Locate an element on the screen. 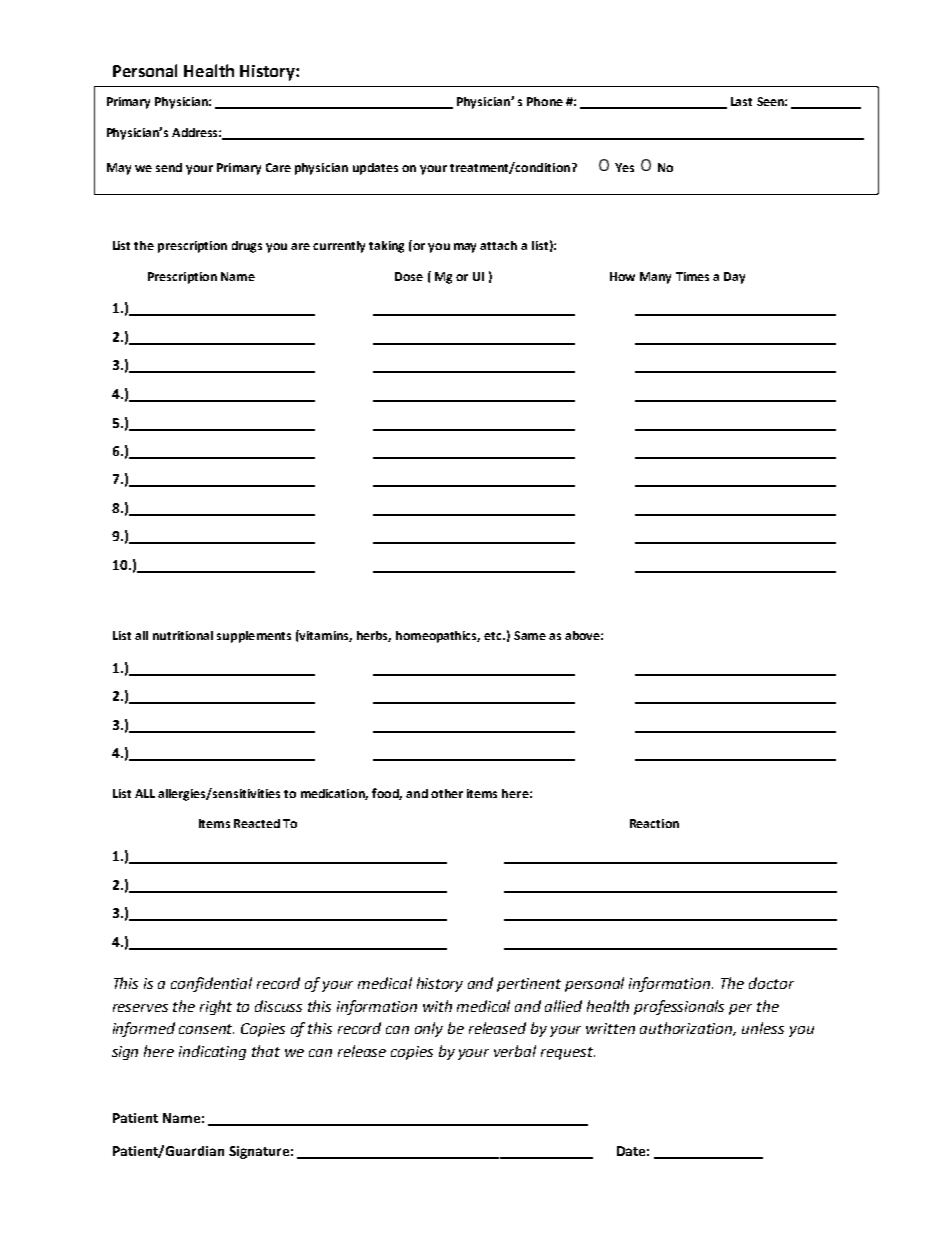  Reacted is located at coordinates (257, 823).
